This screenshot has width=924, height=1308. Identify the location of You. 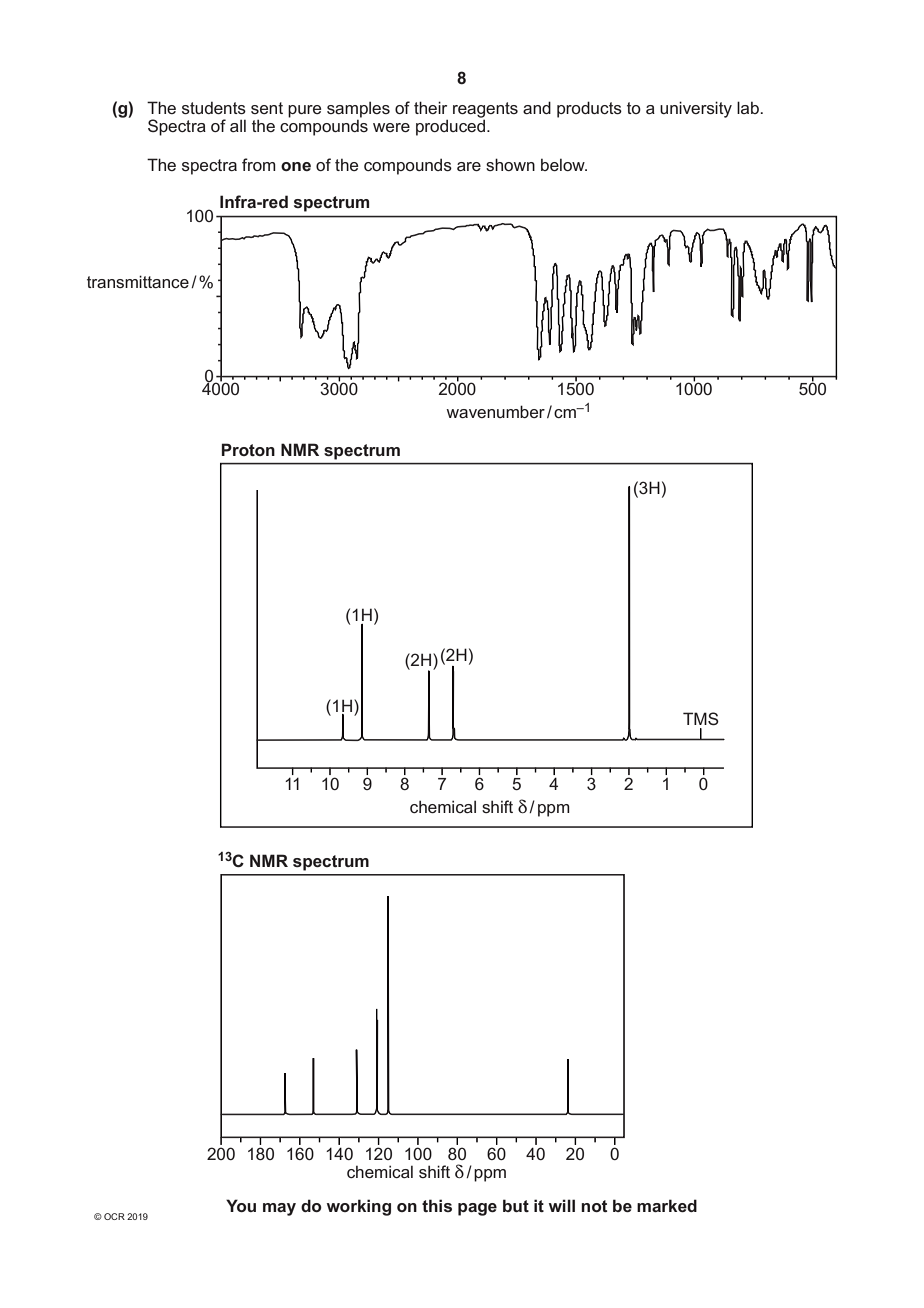
(241, 1205).
